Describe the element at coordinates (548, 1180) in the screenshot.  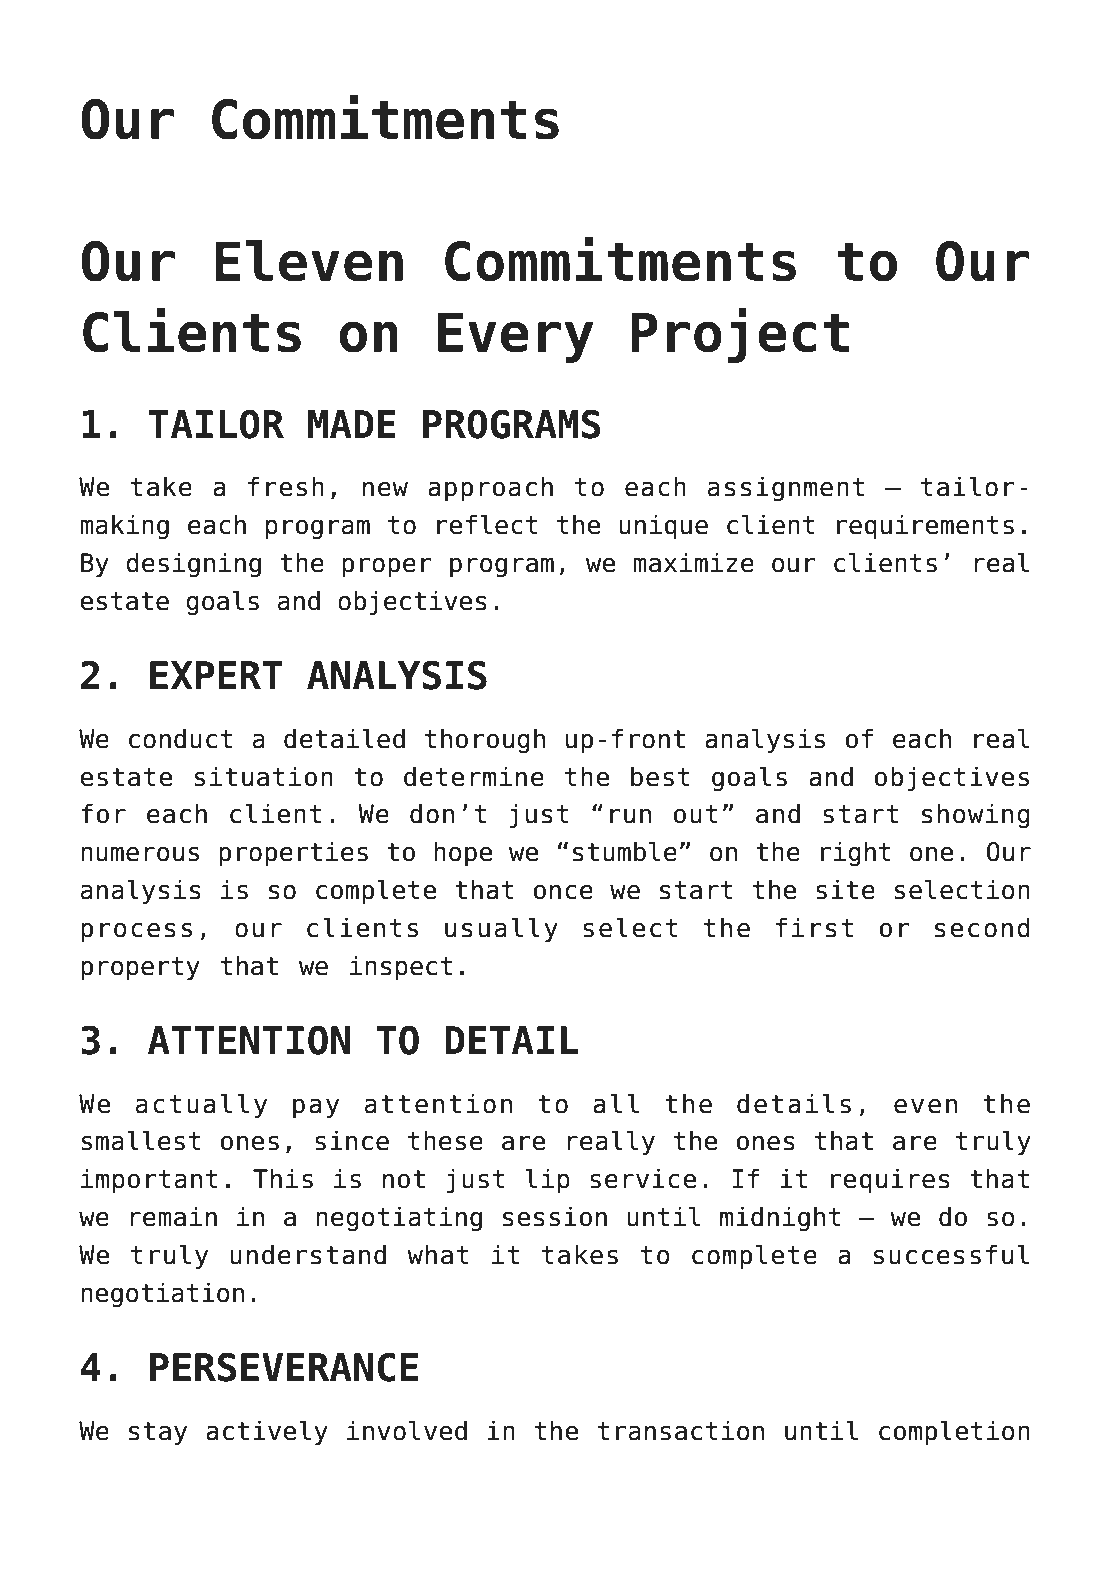
I see `lip` at that location.
